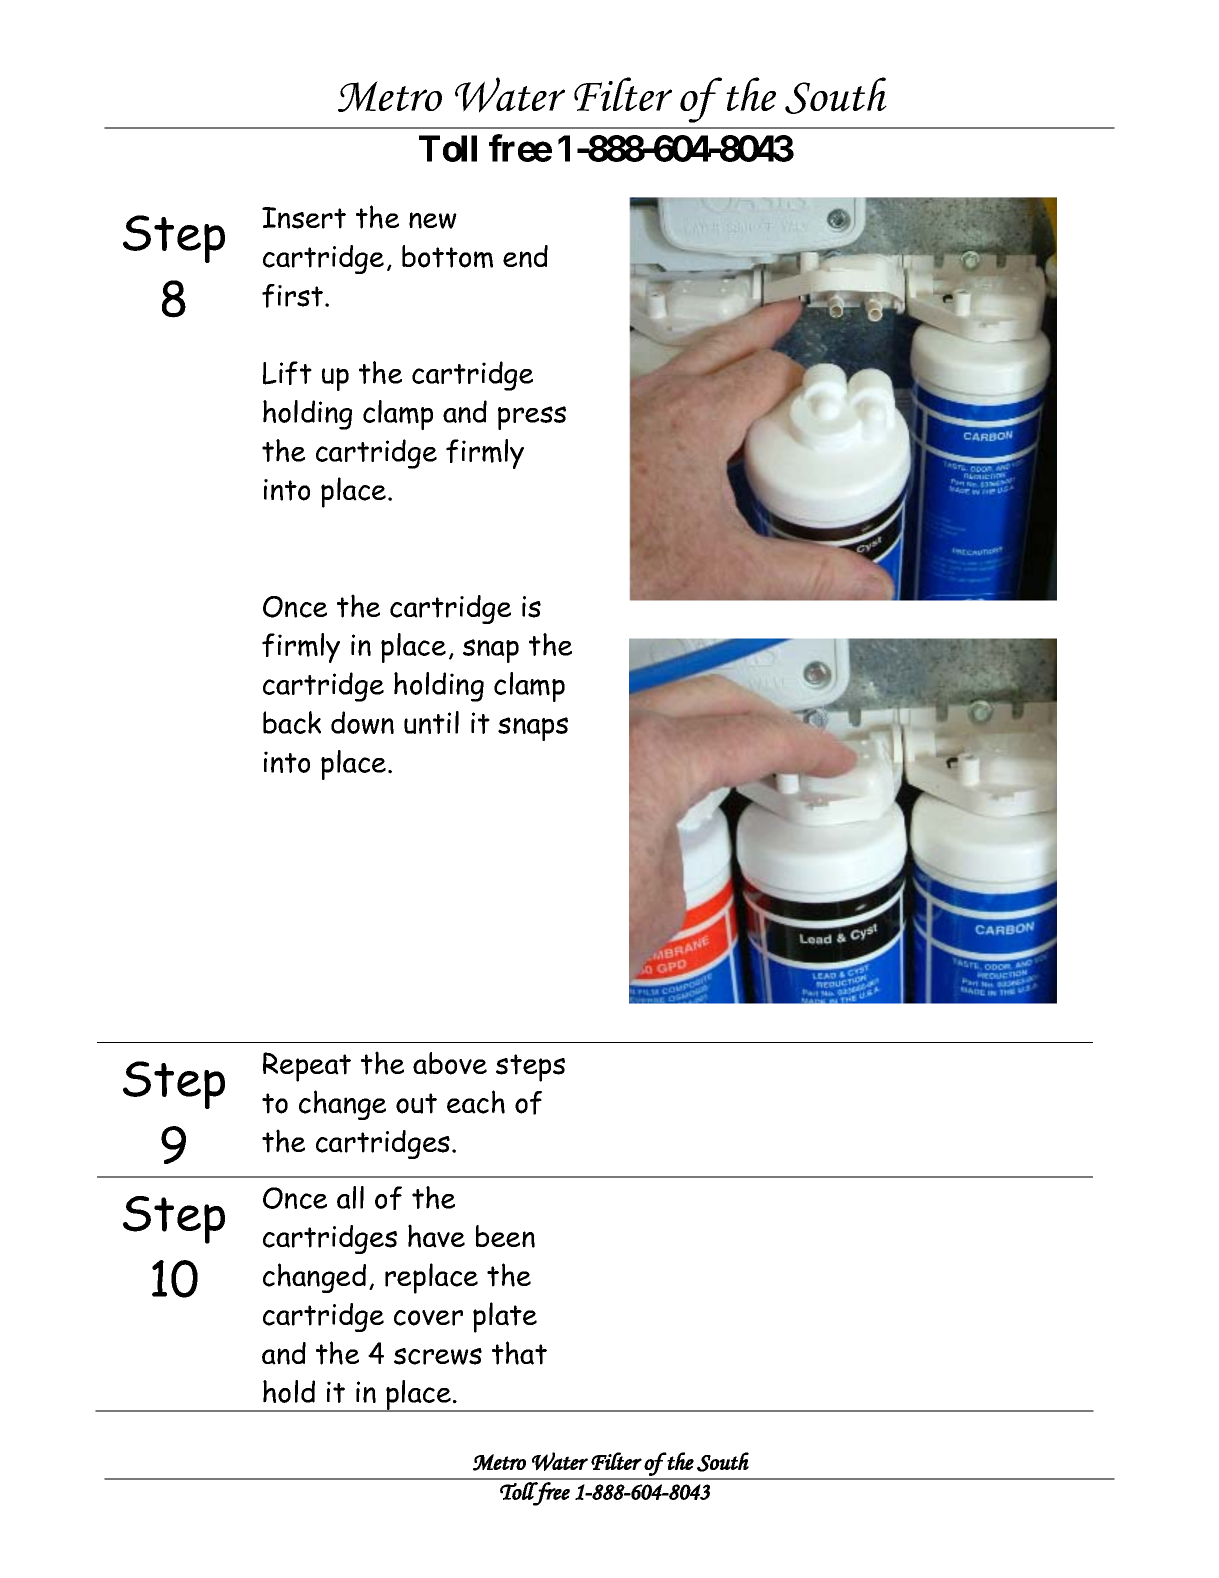 The width and height of the document is (1219, 1578). I want to click on each, so click(476, 1102).
